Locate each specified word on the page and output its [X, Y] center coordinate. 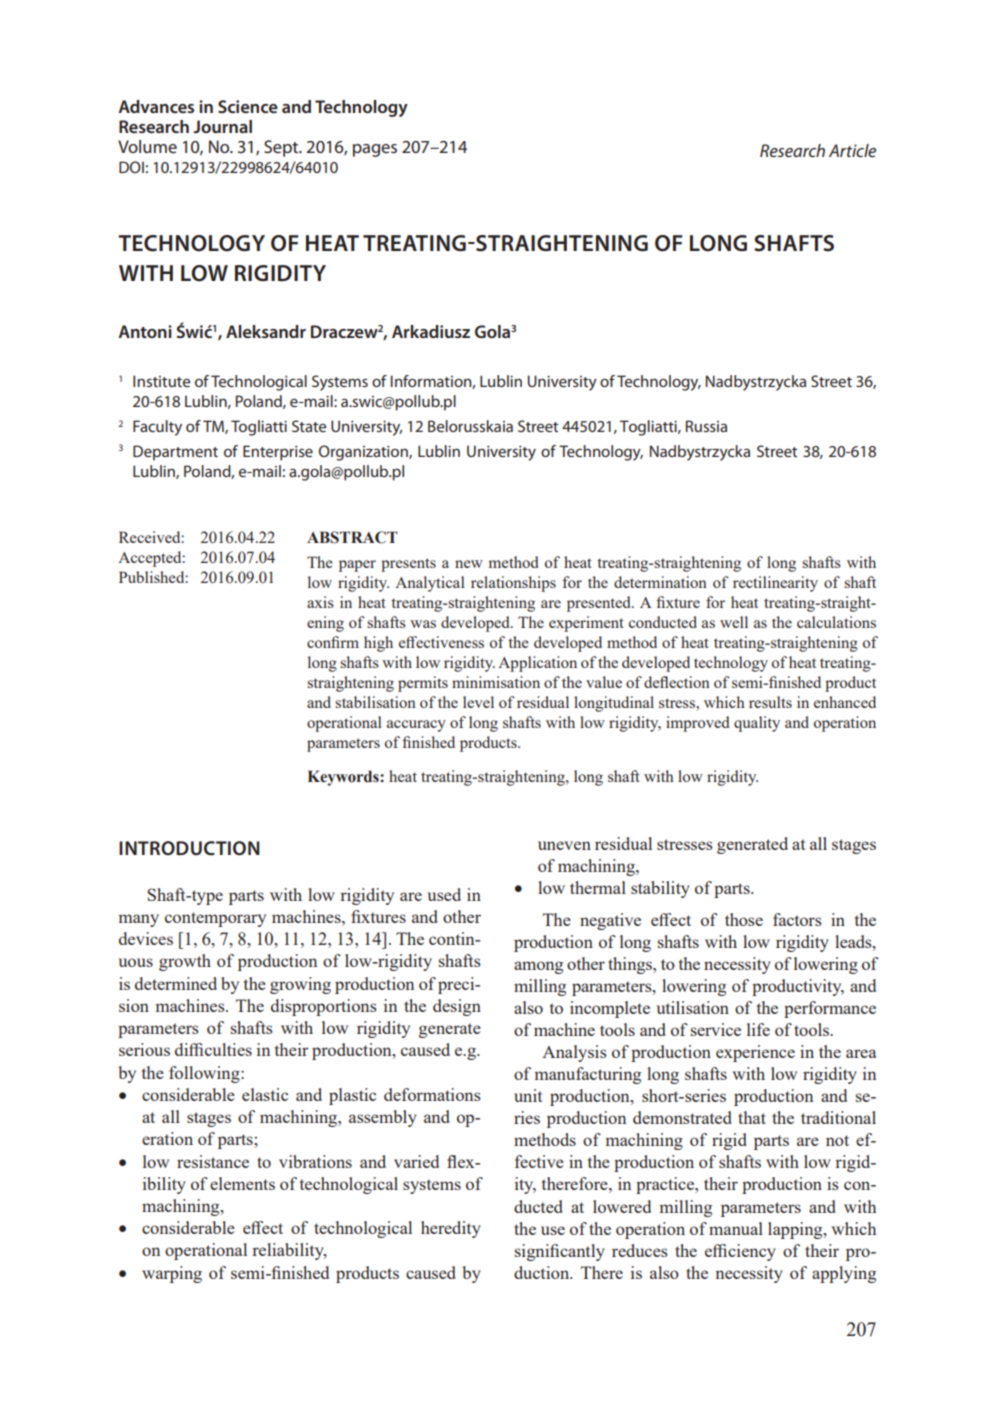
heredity [451, 1229]
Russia [706, 426]
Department [175, 453]
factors [797, 919]
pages [375, 150]
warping [172, 1274]
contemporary [215, 919]
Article [852, 150]
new [469, 564]
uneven [564, 845]
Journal [222, 126]
